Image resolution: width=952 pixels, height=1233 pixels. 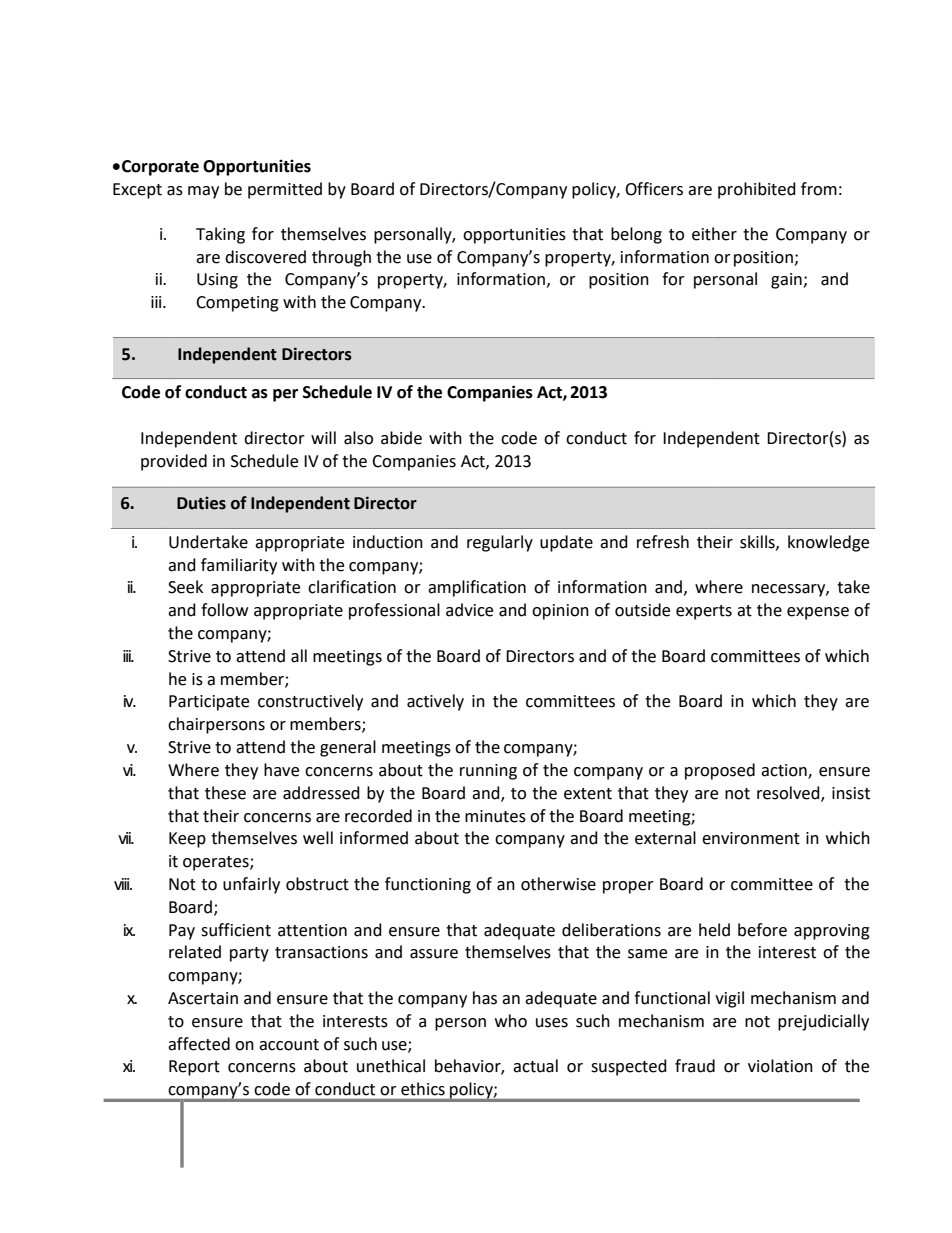 What do you see at coordinates (251, 885) in the screenshot?
I see `unfairly` at bounding box center [251, 885].
